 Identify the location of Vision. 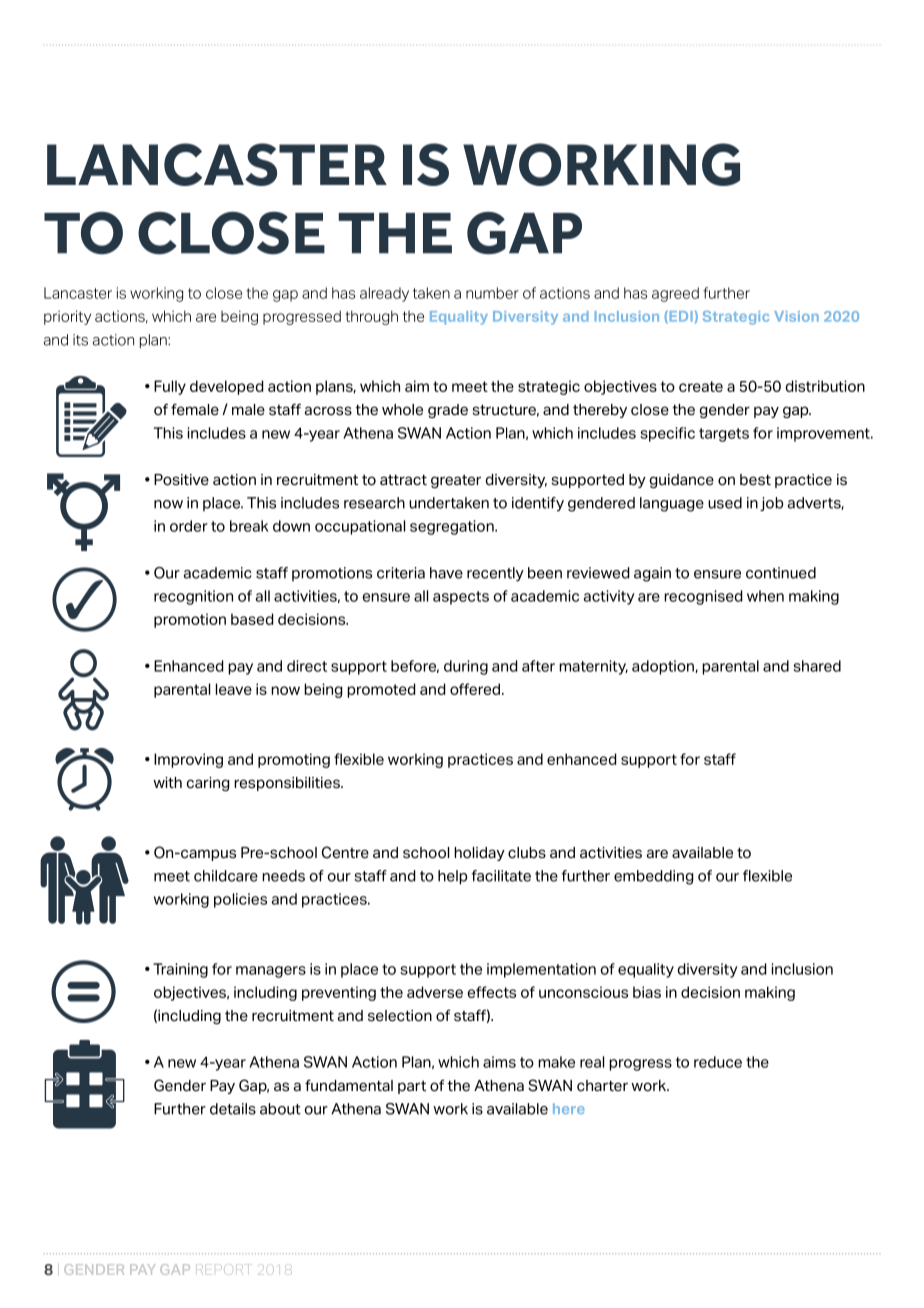
(796, 316).
